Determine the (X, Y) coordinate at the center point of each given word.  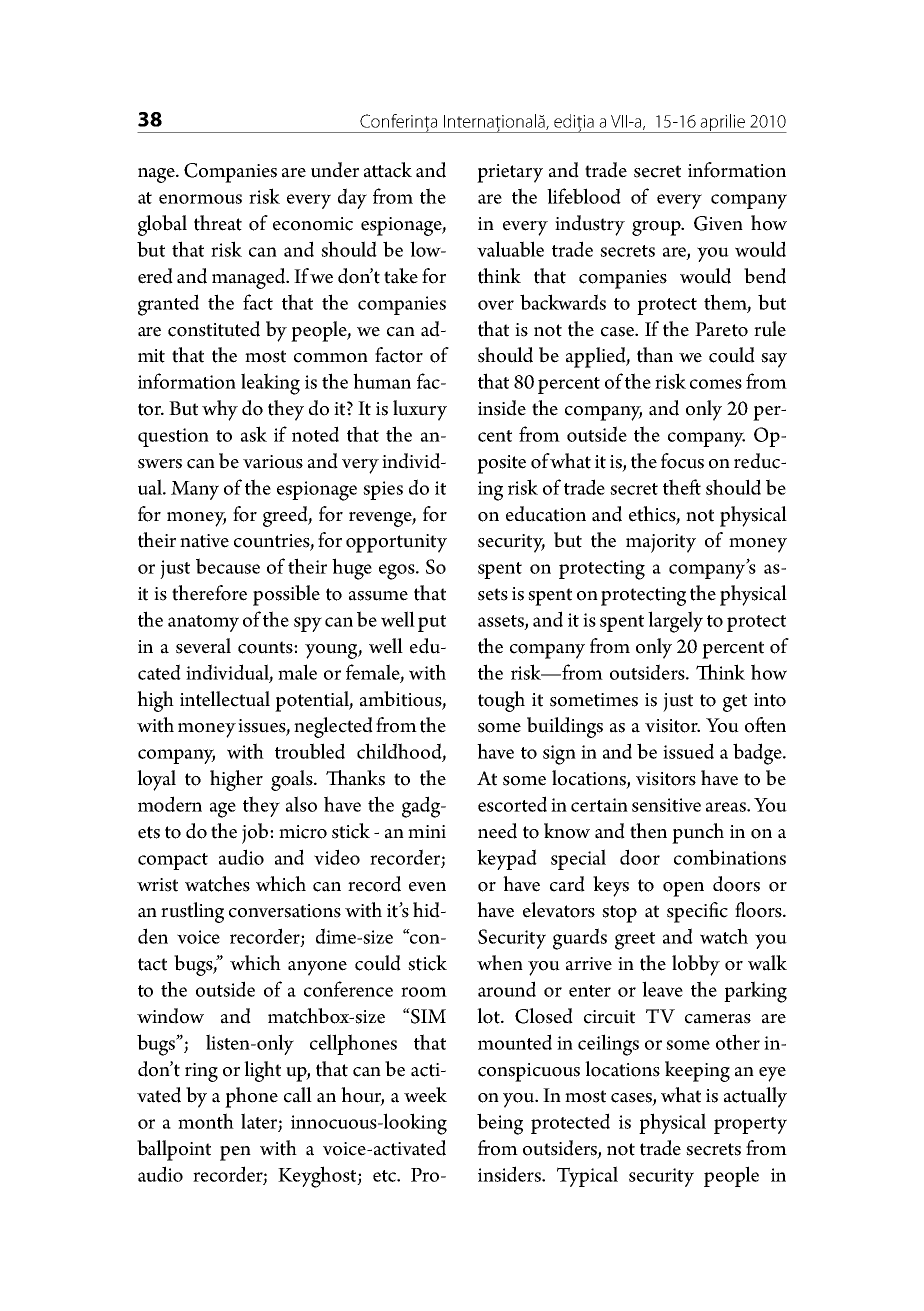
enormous (200, 199)
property (750, 1125)
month (206, 1121)
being (500, 1124)
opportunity (396, 543)
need (497, 831)
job (256, 833)
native (204, 541)
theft (682, 487)
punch (698, 833)
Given (718, 223)
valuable (510, 249)
